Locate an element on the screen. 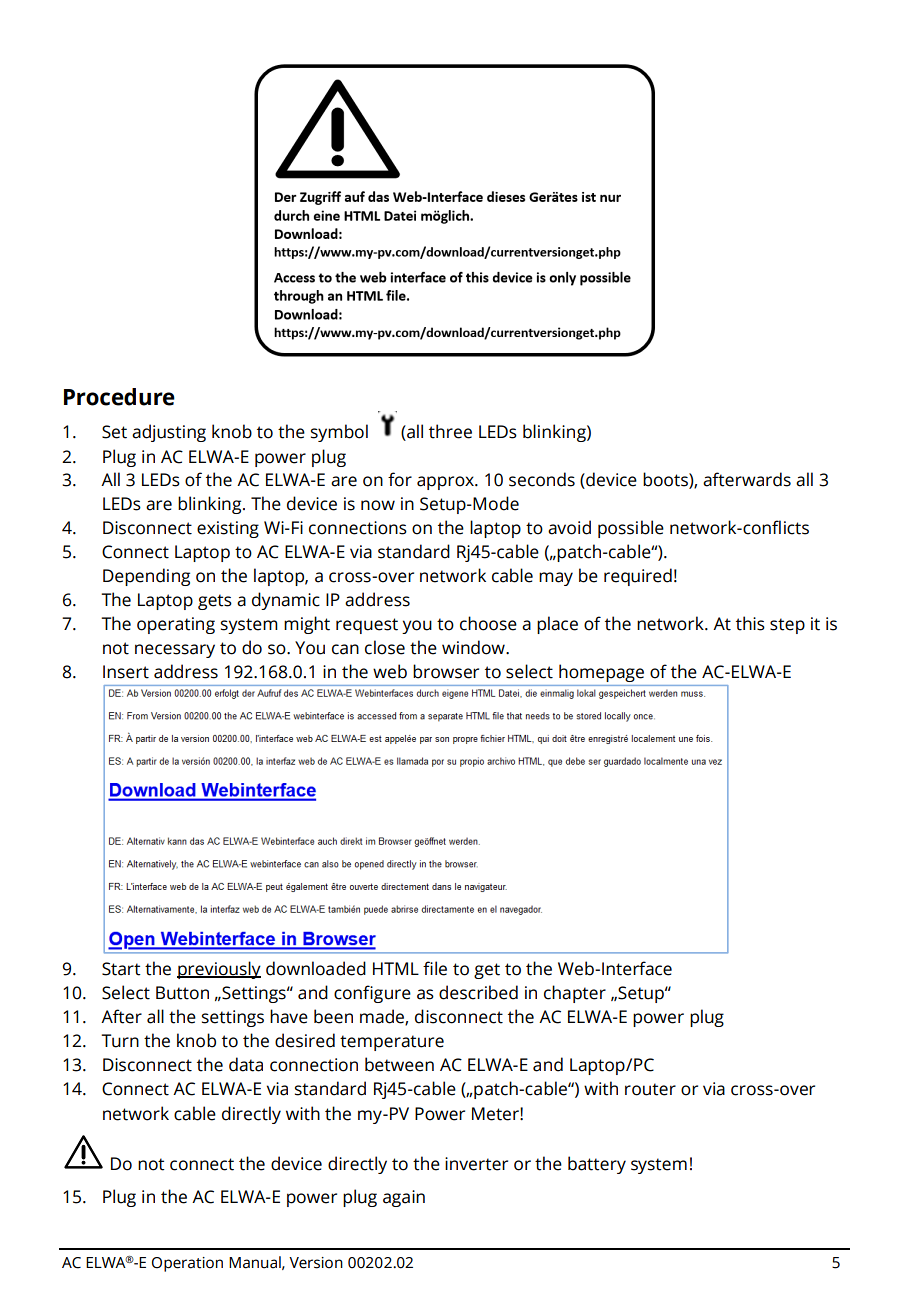 This screenshot has width=924, height=1308. browser is located at coordinates (446, 671).
